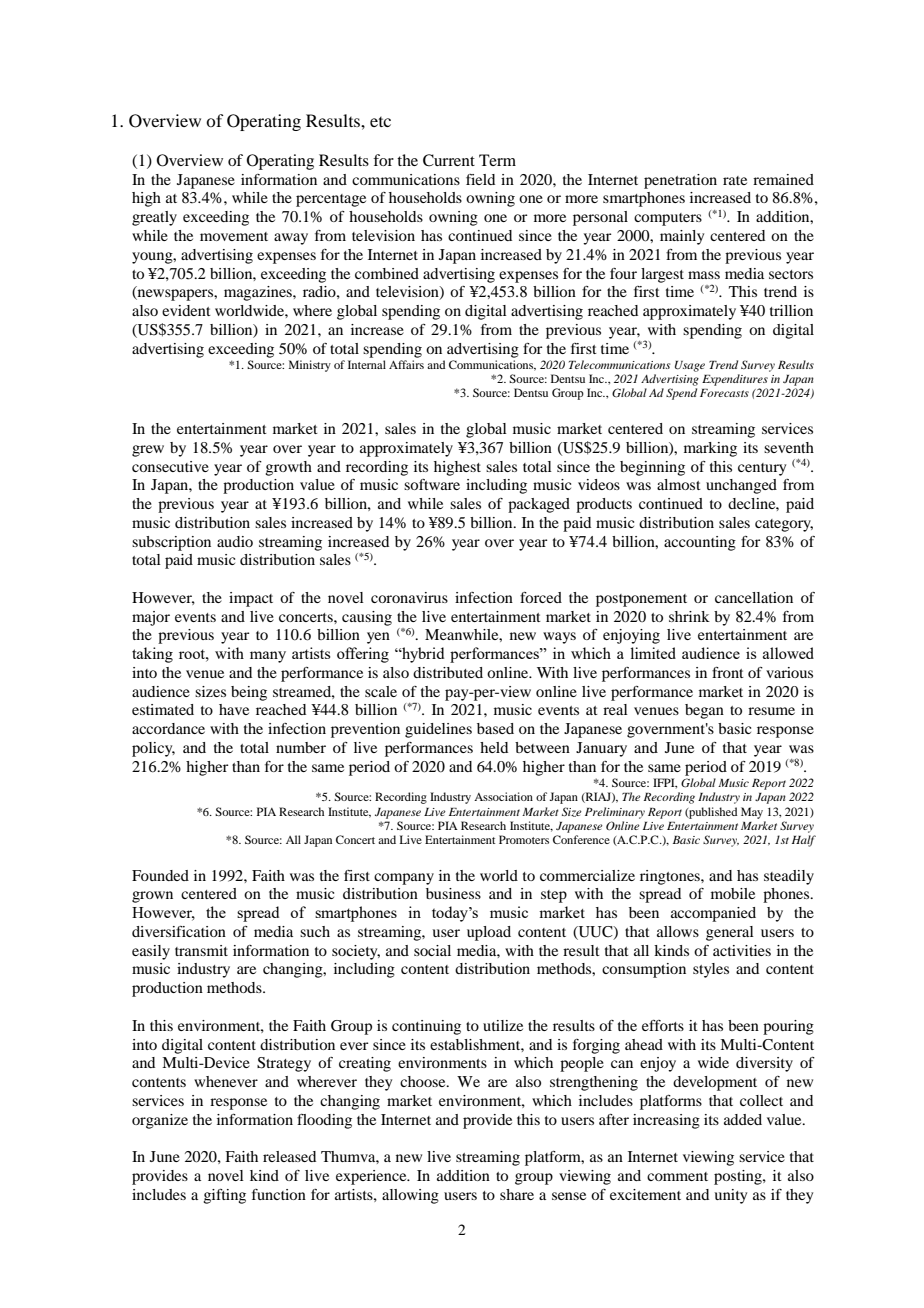 The image size is (924, 1308). Describe the element at coordinates (268, 657) in the document. I see `many` at that location.
